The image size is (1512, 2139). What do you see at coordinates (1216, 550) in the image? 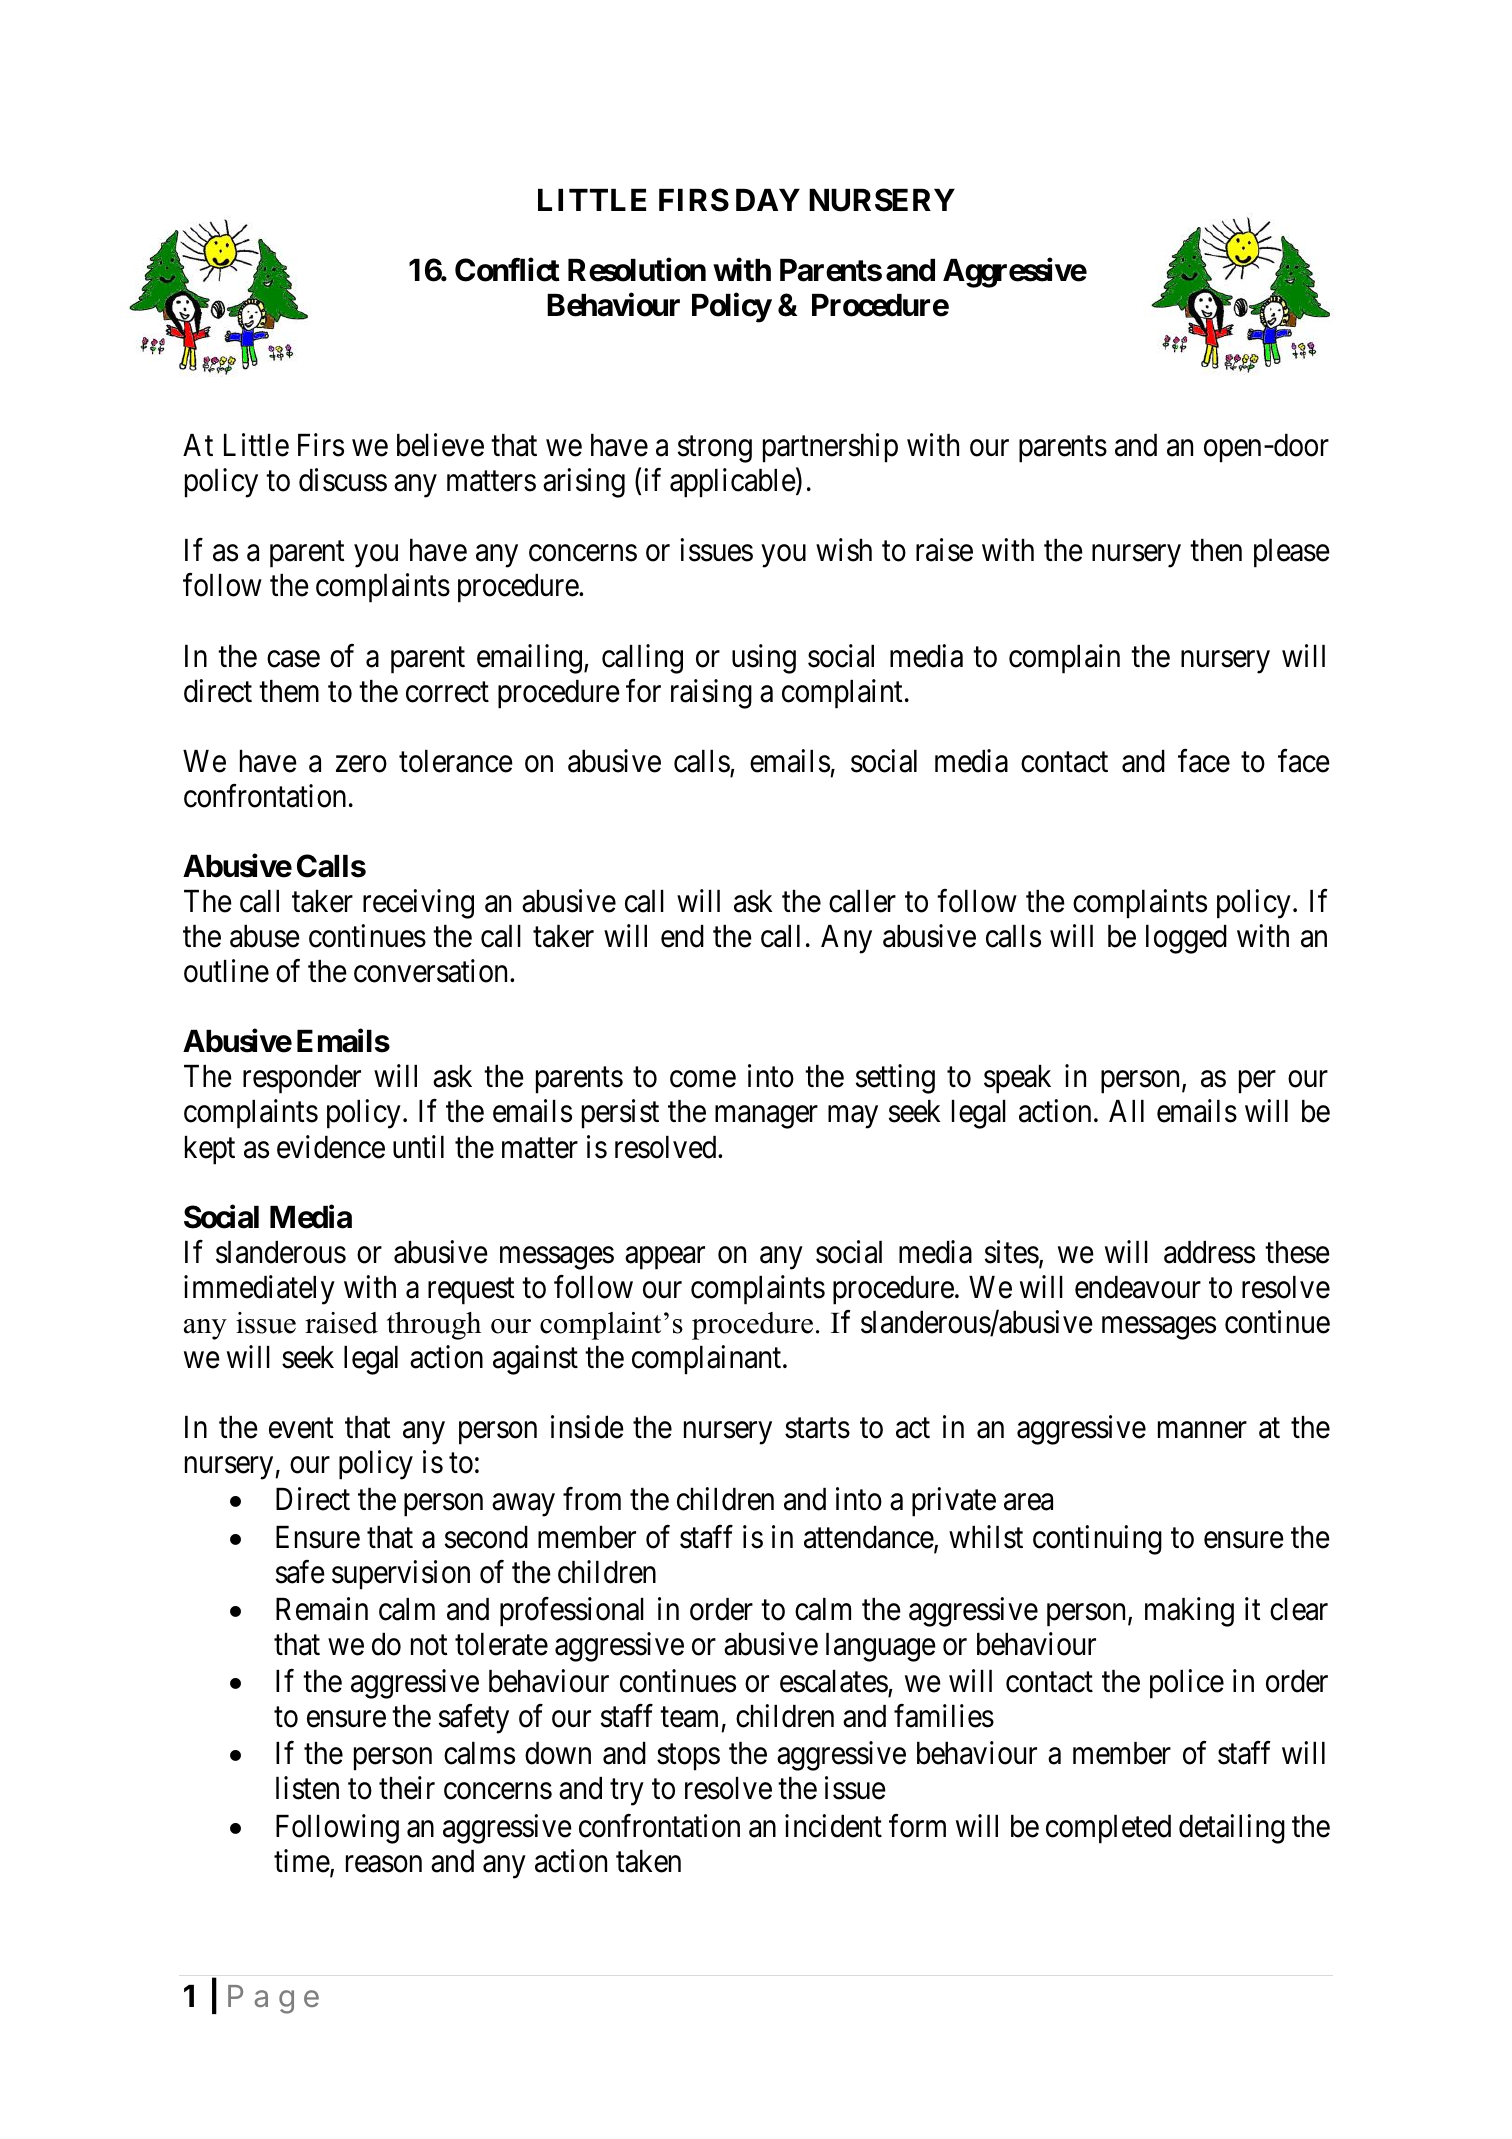
I see `then` at bounding box center [1216, 550].
